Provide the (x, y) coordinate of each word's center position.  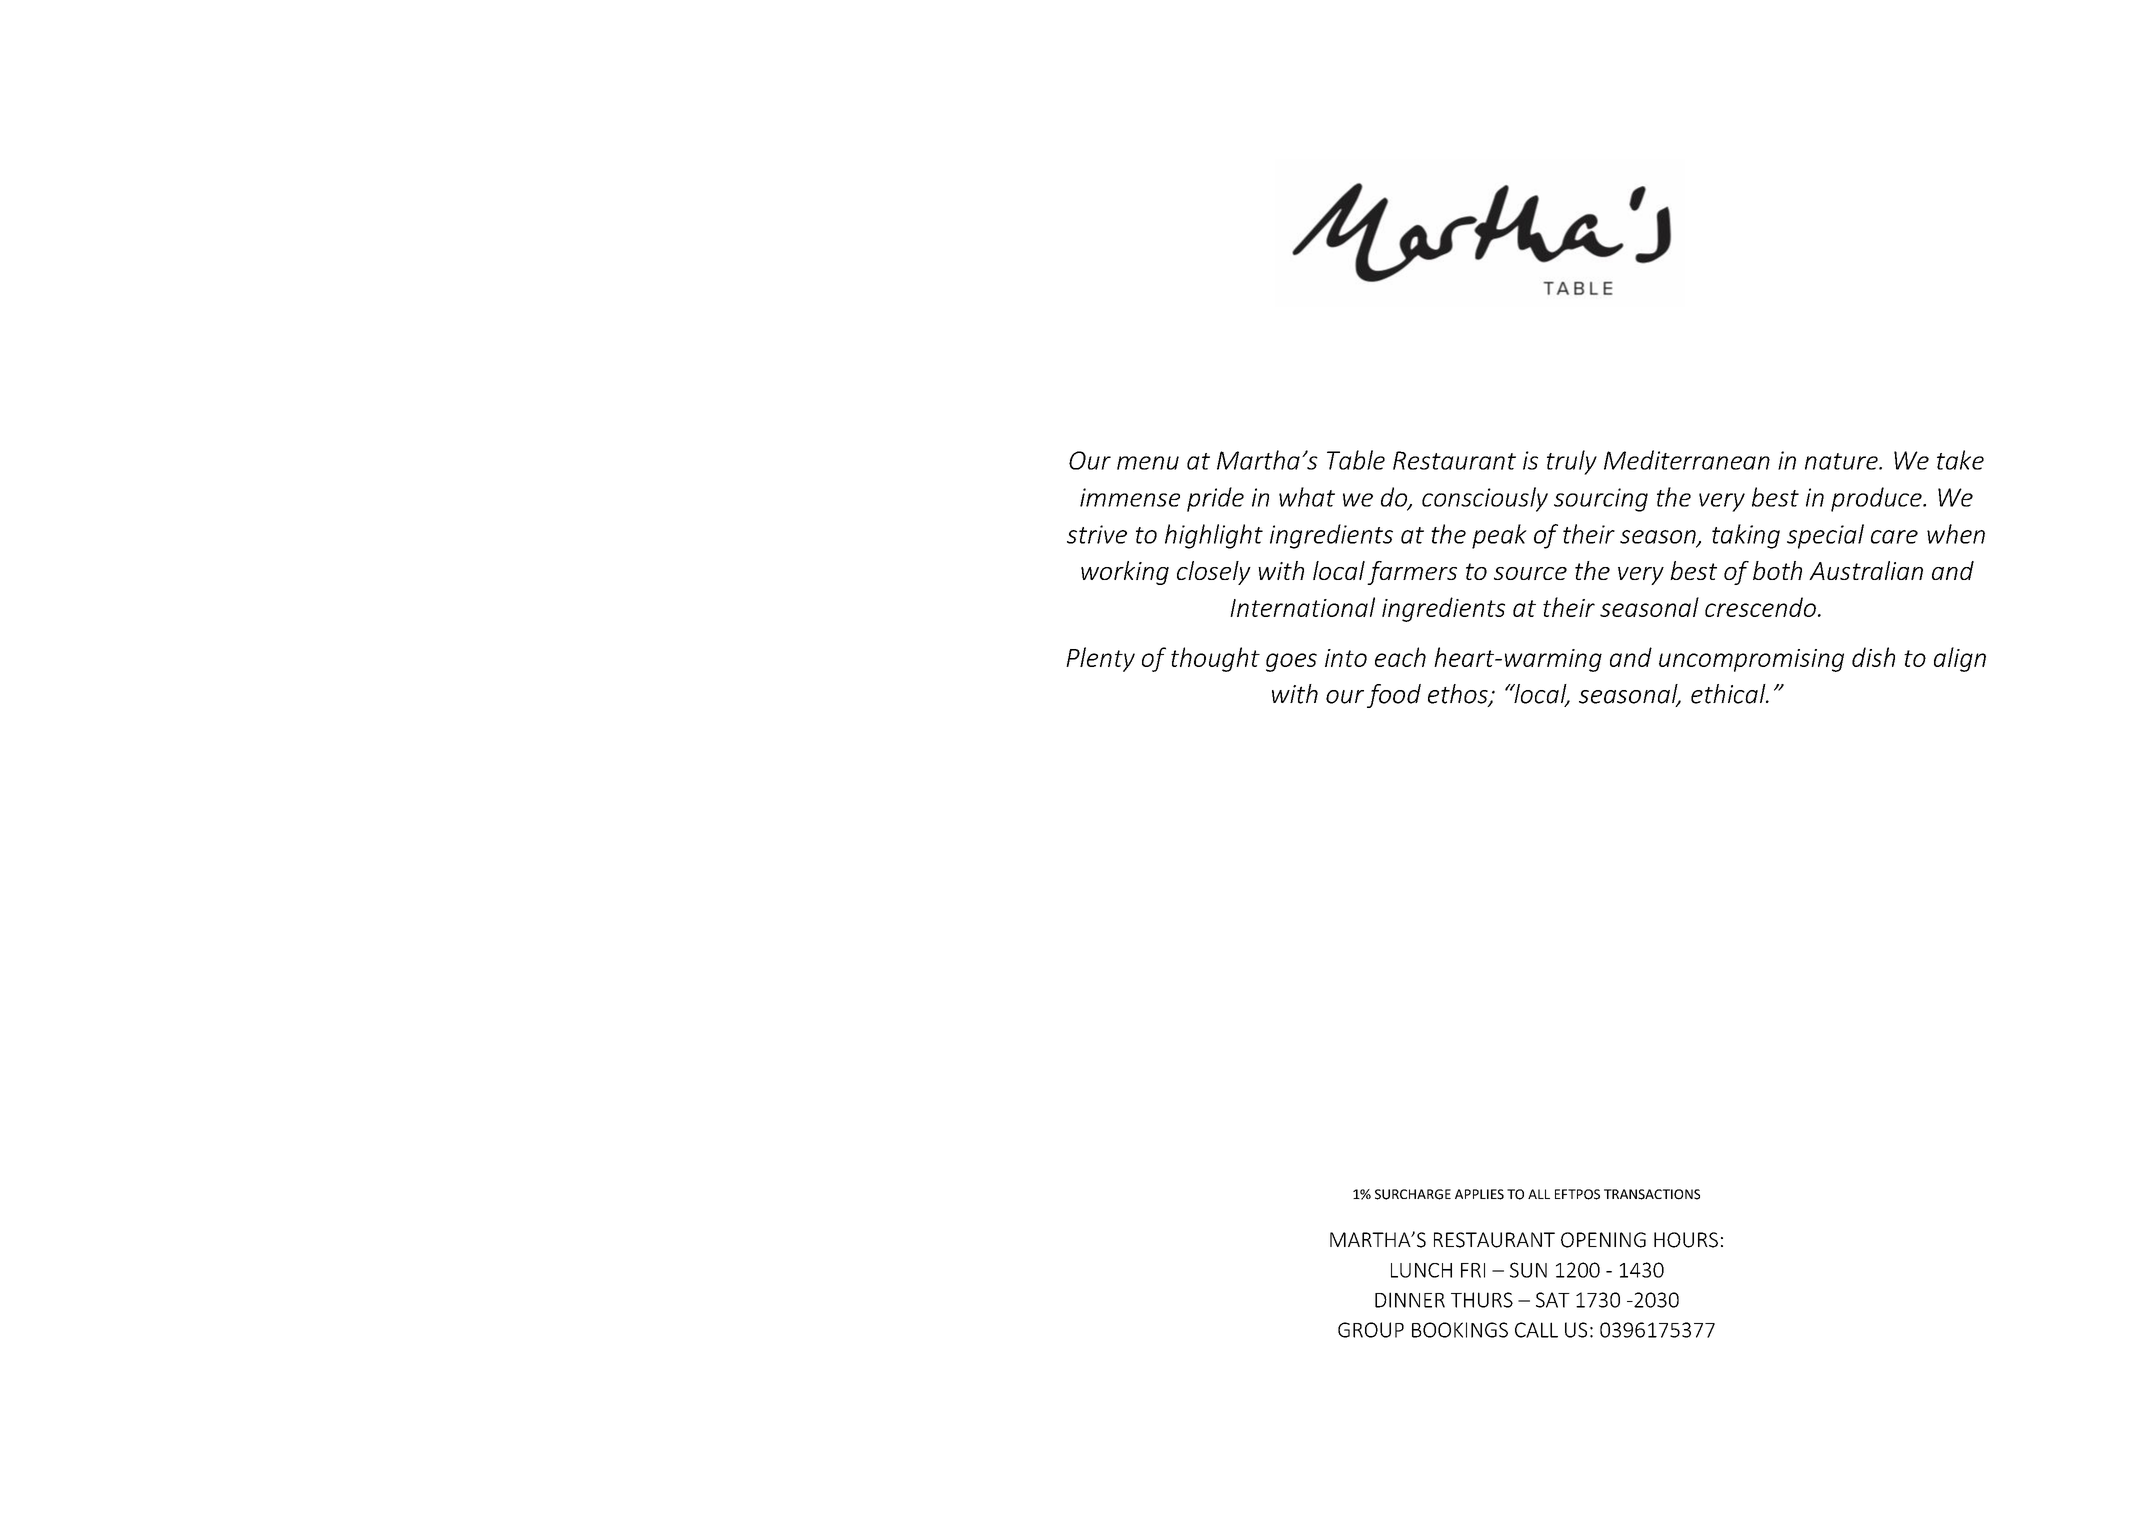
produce (1877, 499)
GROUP (1371, 1330)
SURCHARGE (1413, 1194)
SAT (1553, 1300)
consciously (1485, 499)
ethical (1729, 694)
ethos (1459, 695)
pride (1215, 499)
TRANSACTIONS (1652, 1194)
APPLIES (1479, 1194)
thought (1215, 659)
